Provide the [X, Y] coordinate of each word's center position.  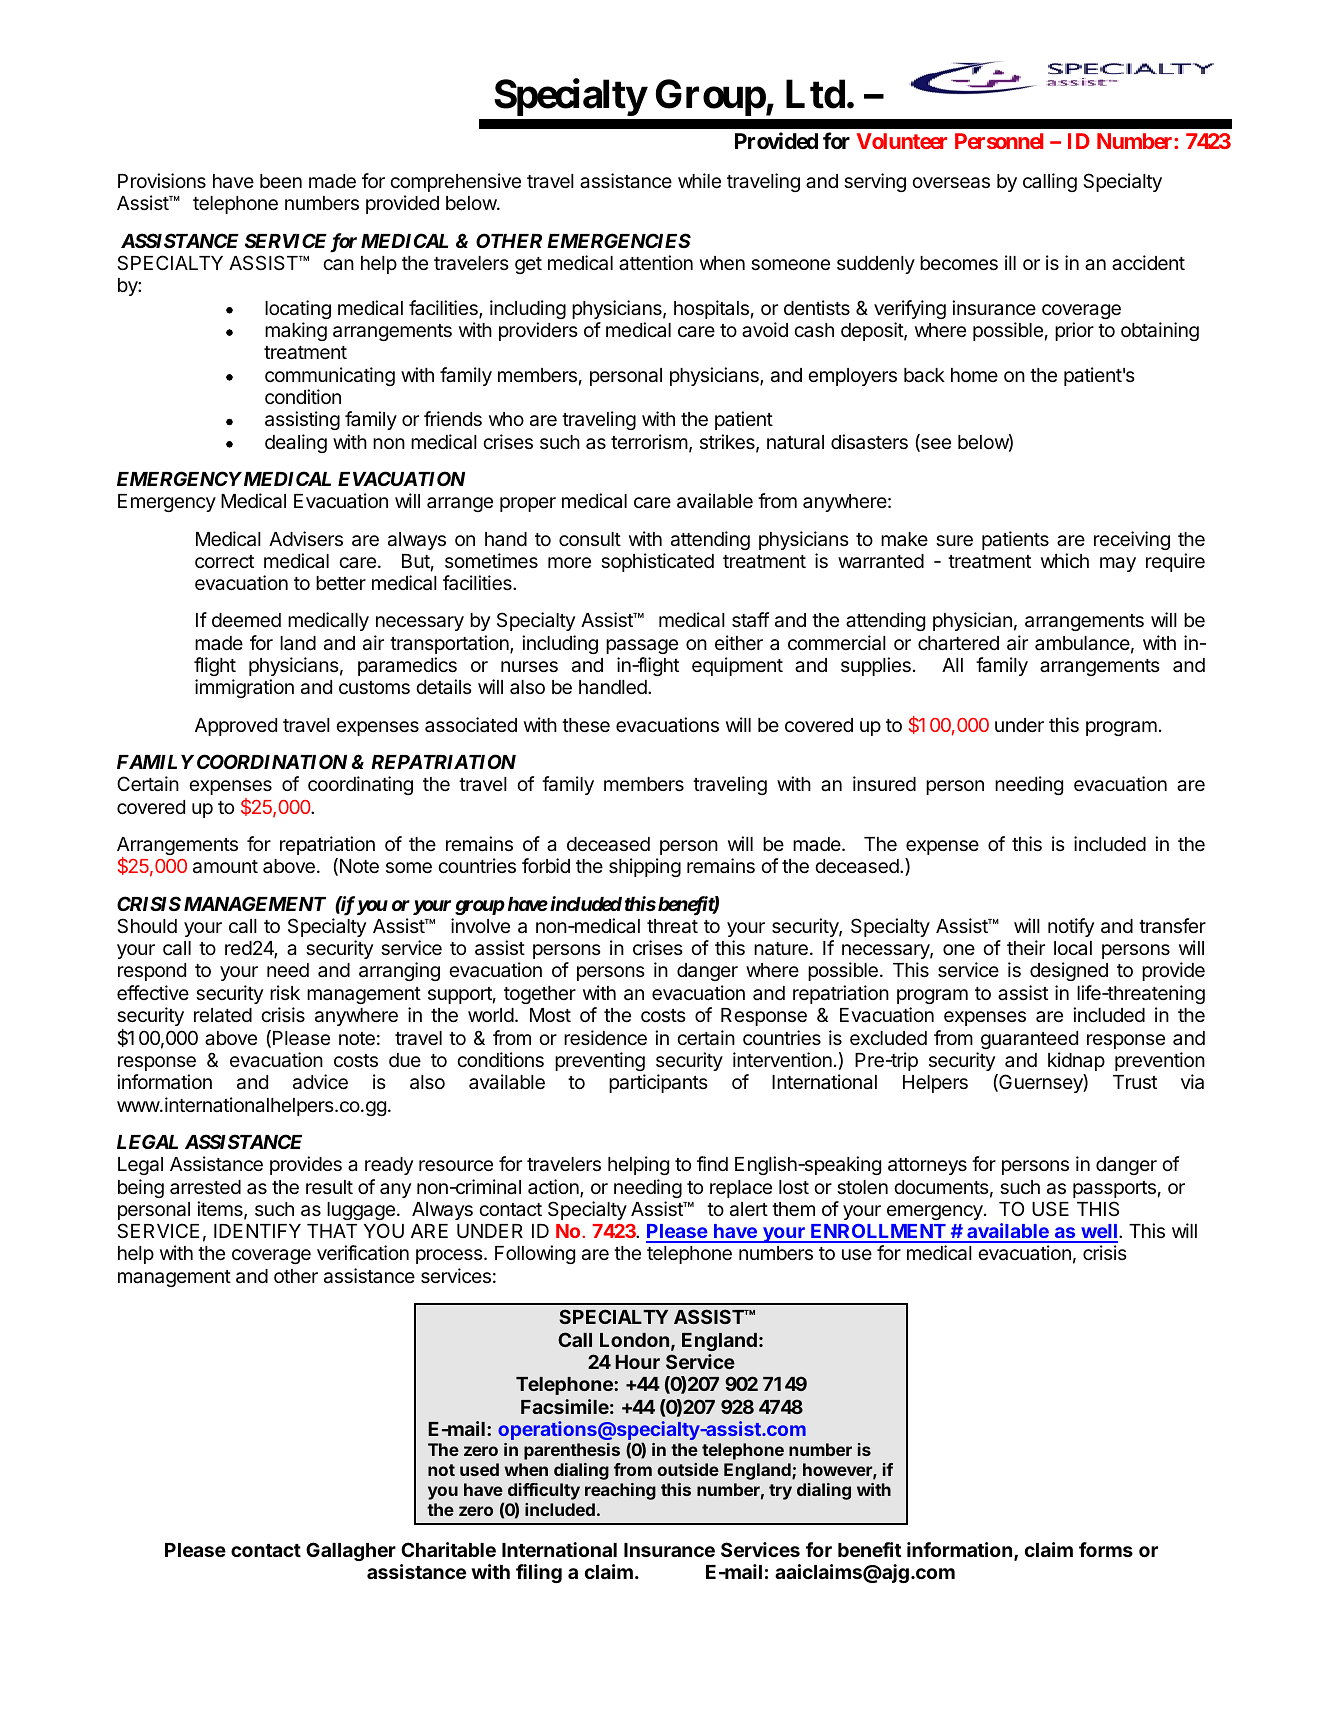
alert [749, 1209]
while [699, 180]
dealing [296, 443]
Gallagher [351, 1551]
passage [642, 646]
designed [1069, 971]
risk [285, 992]
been [281, 181]
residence [605, 1037]
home [974, 375]
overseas [951, 183]
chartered [958, 643]
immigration [244, 688]
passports [1114, 1189]
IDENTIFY [257, 1231]
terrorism [649, 441]
